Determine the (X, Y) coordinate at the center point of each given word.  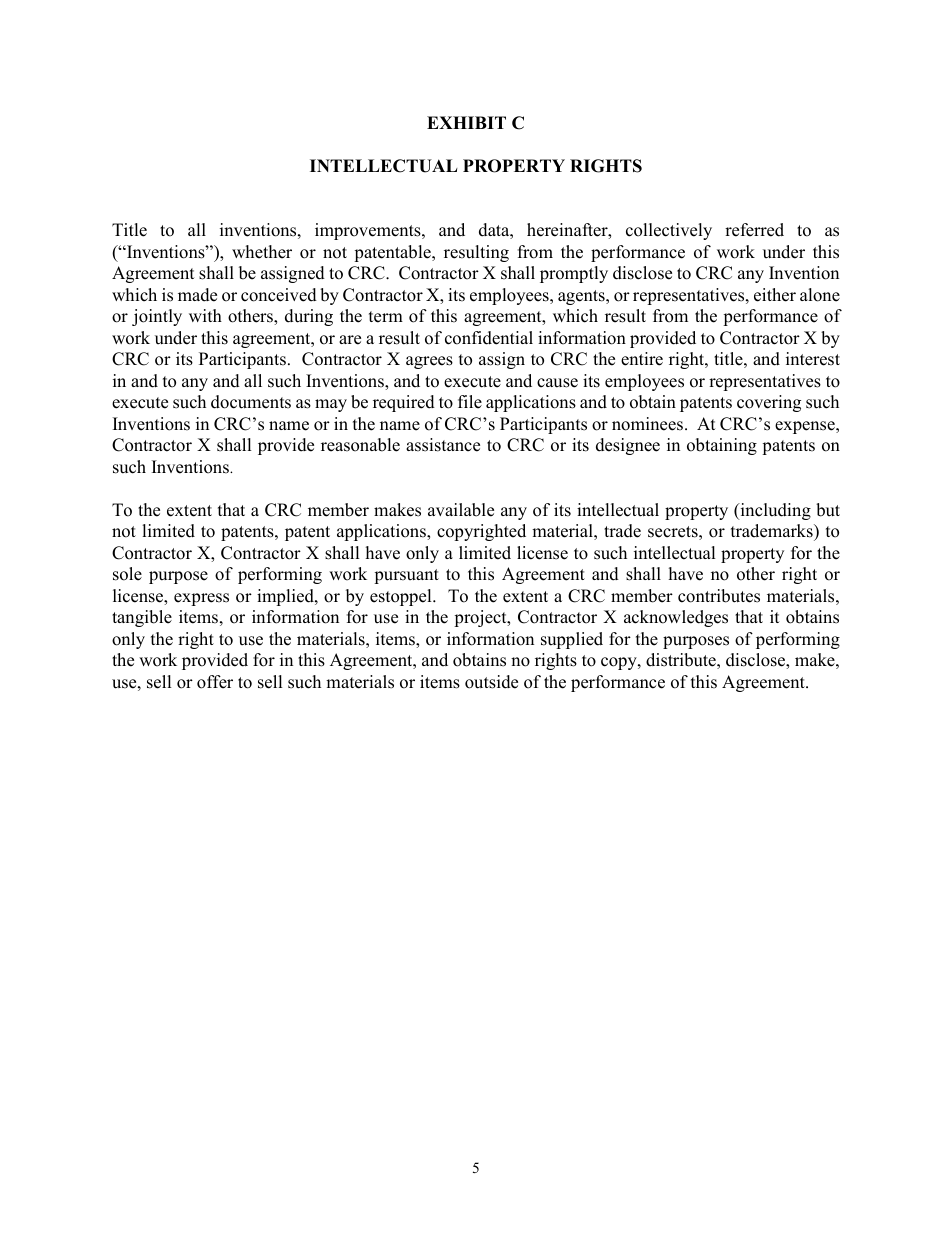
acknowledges (676, 618)
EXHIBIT (466, 122)
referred (754, 230)
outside (491, 682)
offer (215, 682)
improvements (369, 231)
